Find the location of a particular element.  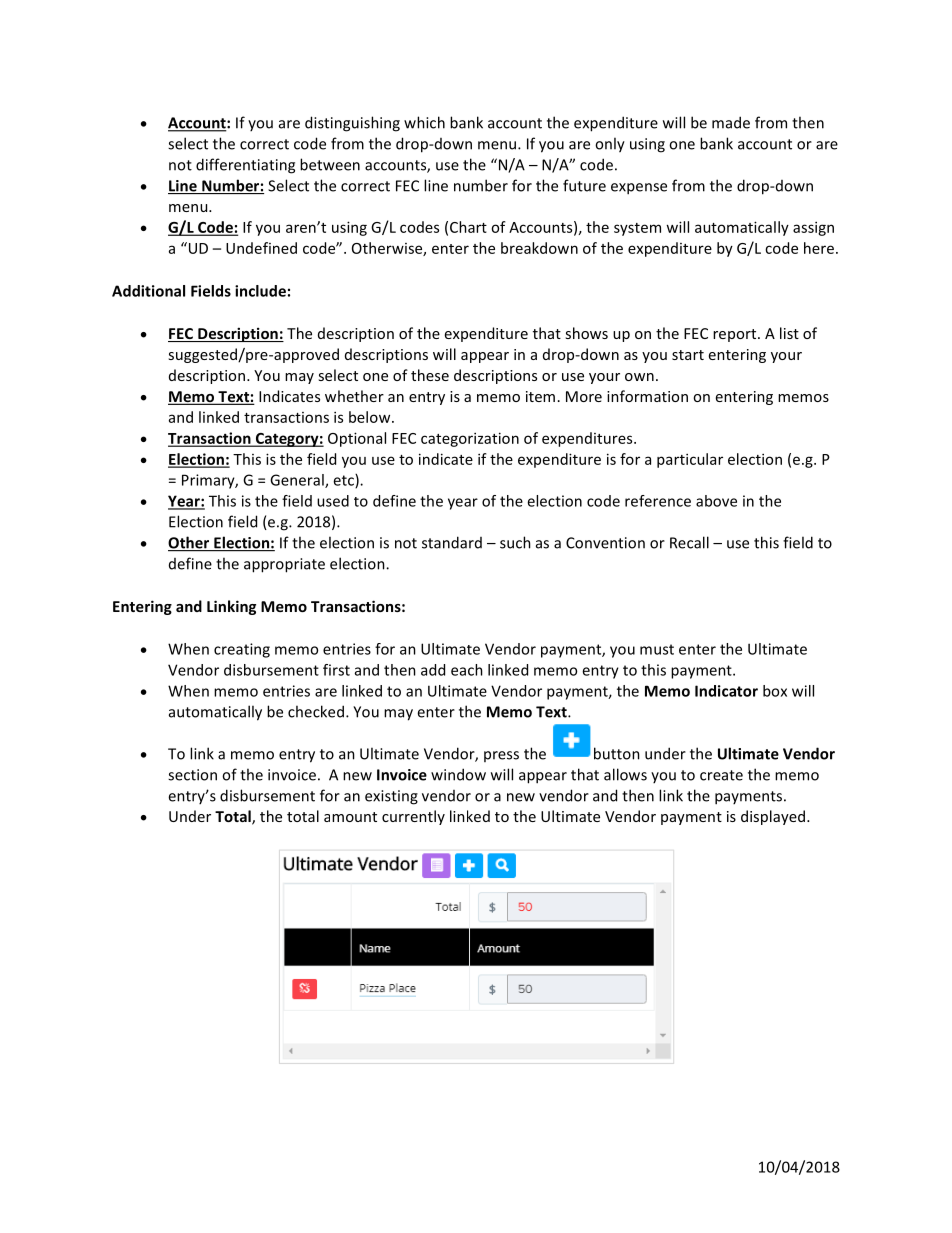

particular is located at coordinates (690, 460).
